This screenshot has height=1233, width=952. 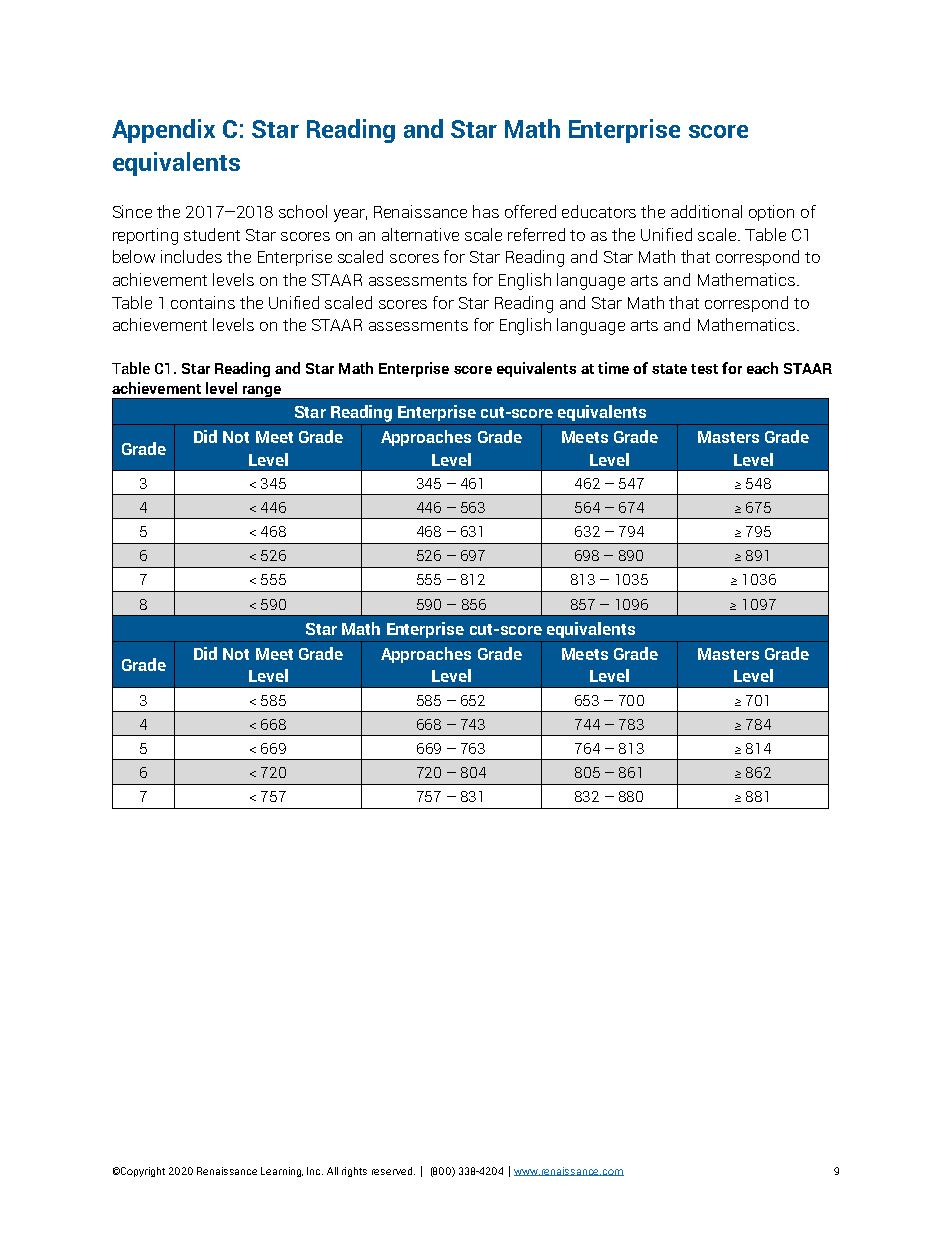 I want to click on time, so click(x=613, y=368).
